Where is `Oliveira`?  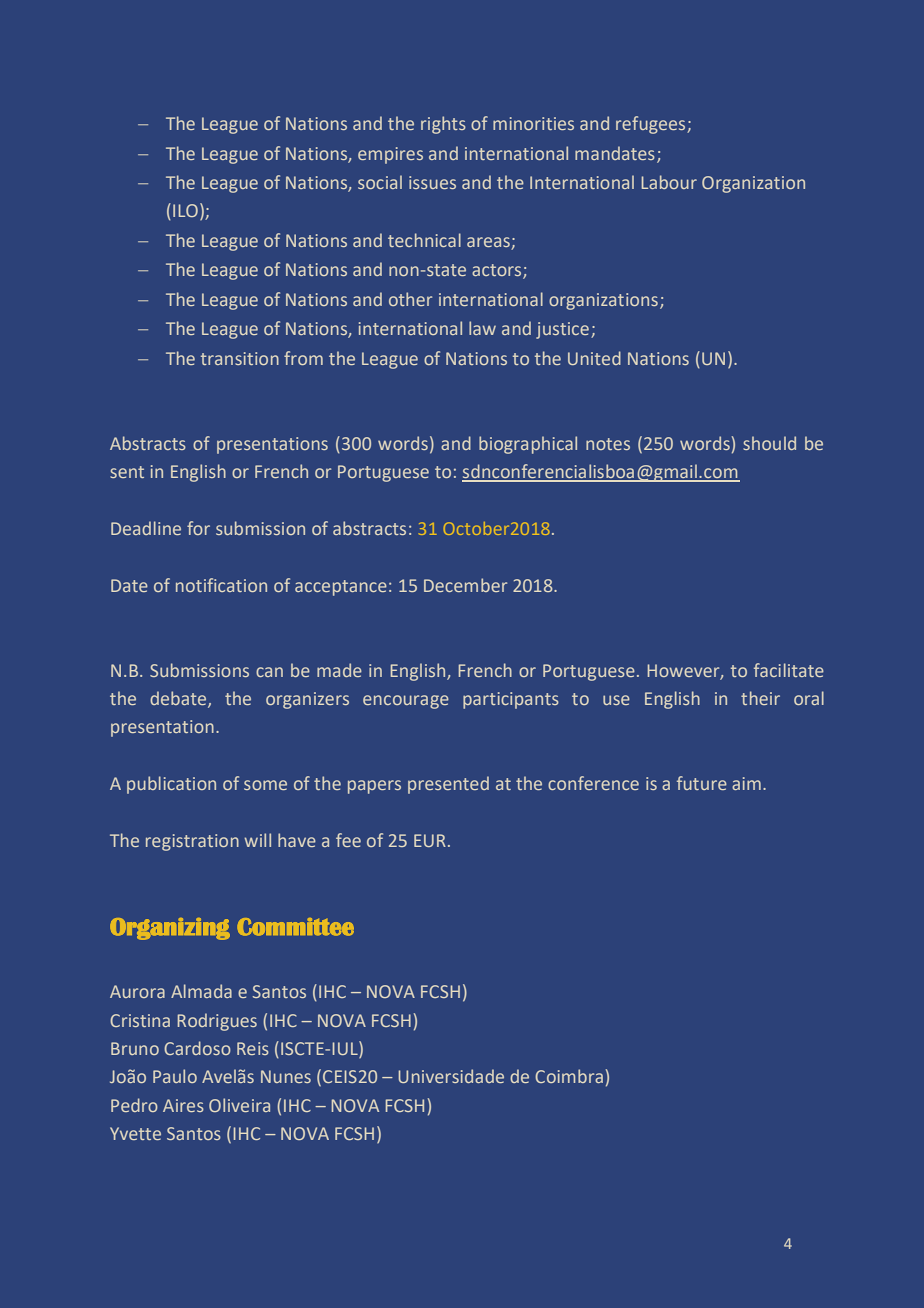
Oliveira is located at coordinates (239, 1105).
